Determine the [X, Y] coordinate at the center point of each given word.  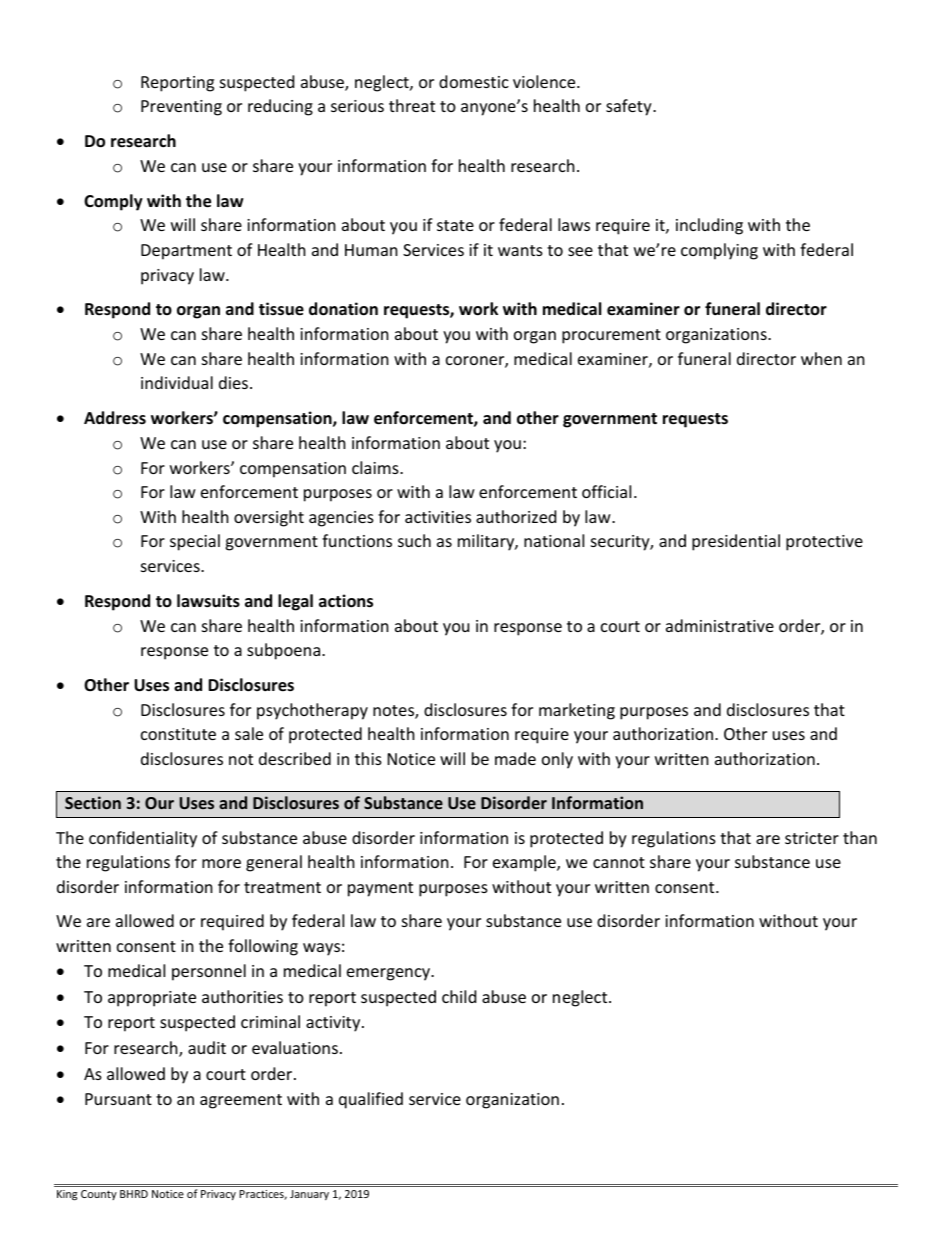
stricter [812, 838]
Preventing [181, 108]
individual [177, 382]
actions [346, 601]
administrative [720, 625]
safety [630, 107]
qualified [371, 1100]
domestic [474, 81]
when [821, 358]
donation [343, 309]
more [221, 863]
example [525, 863]
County [99, 1195]
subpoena [285, 651]
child [459, 996]
